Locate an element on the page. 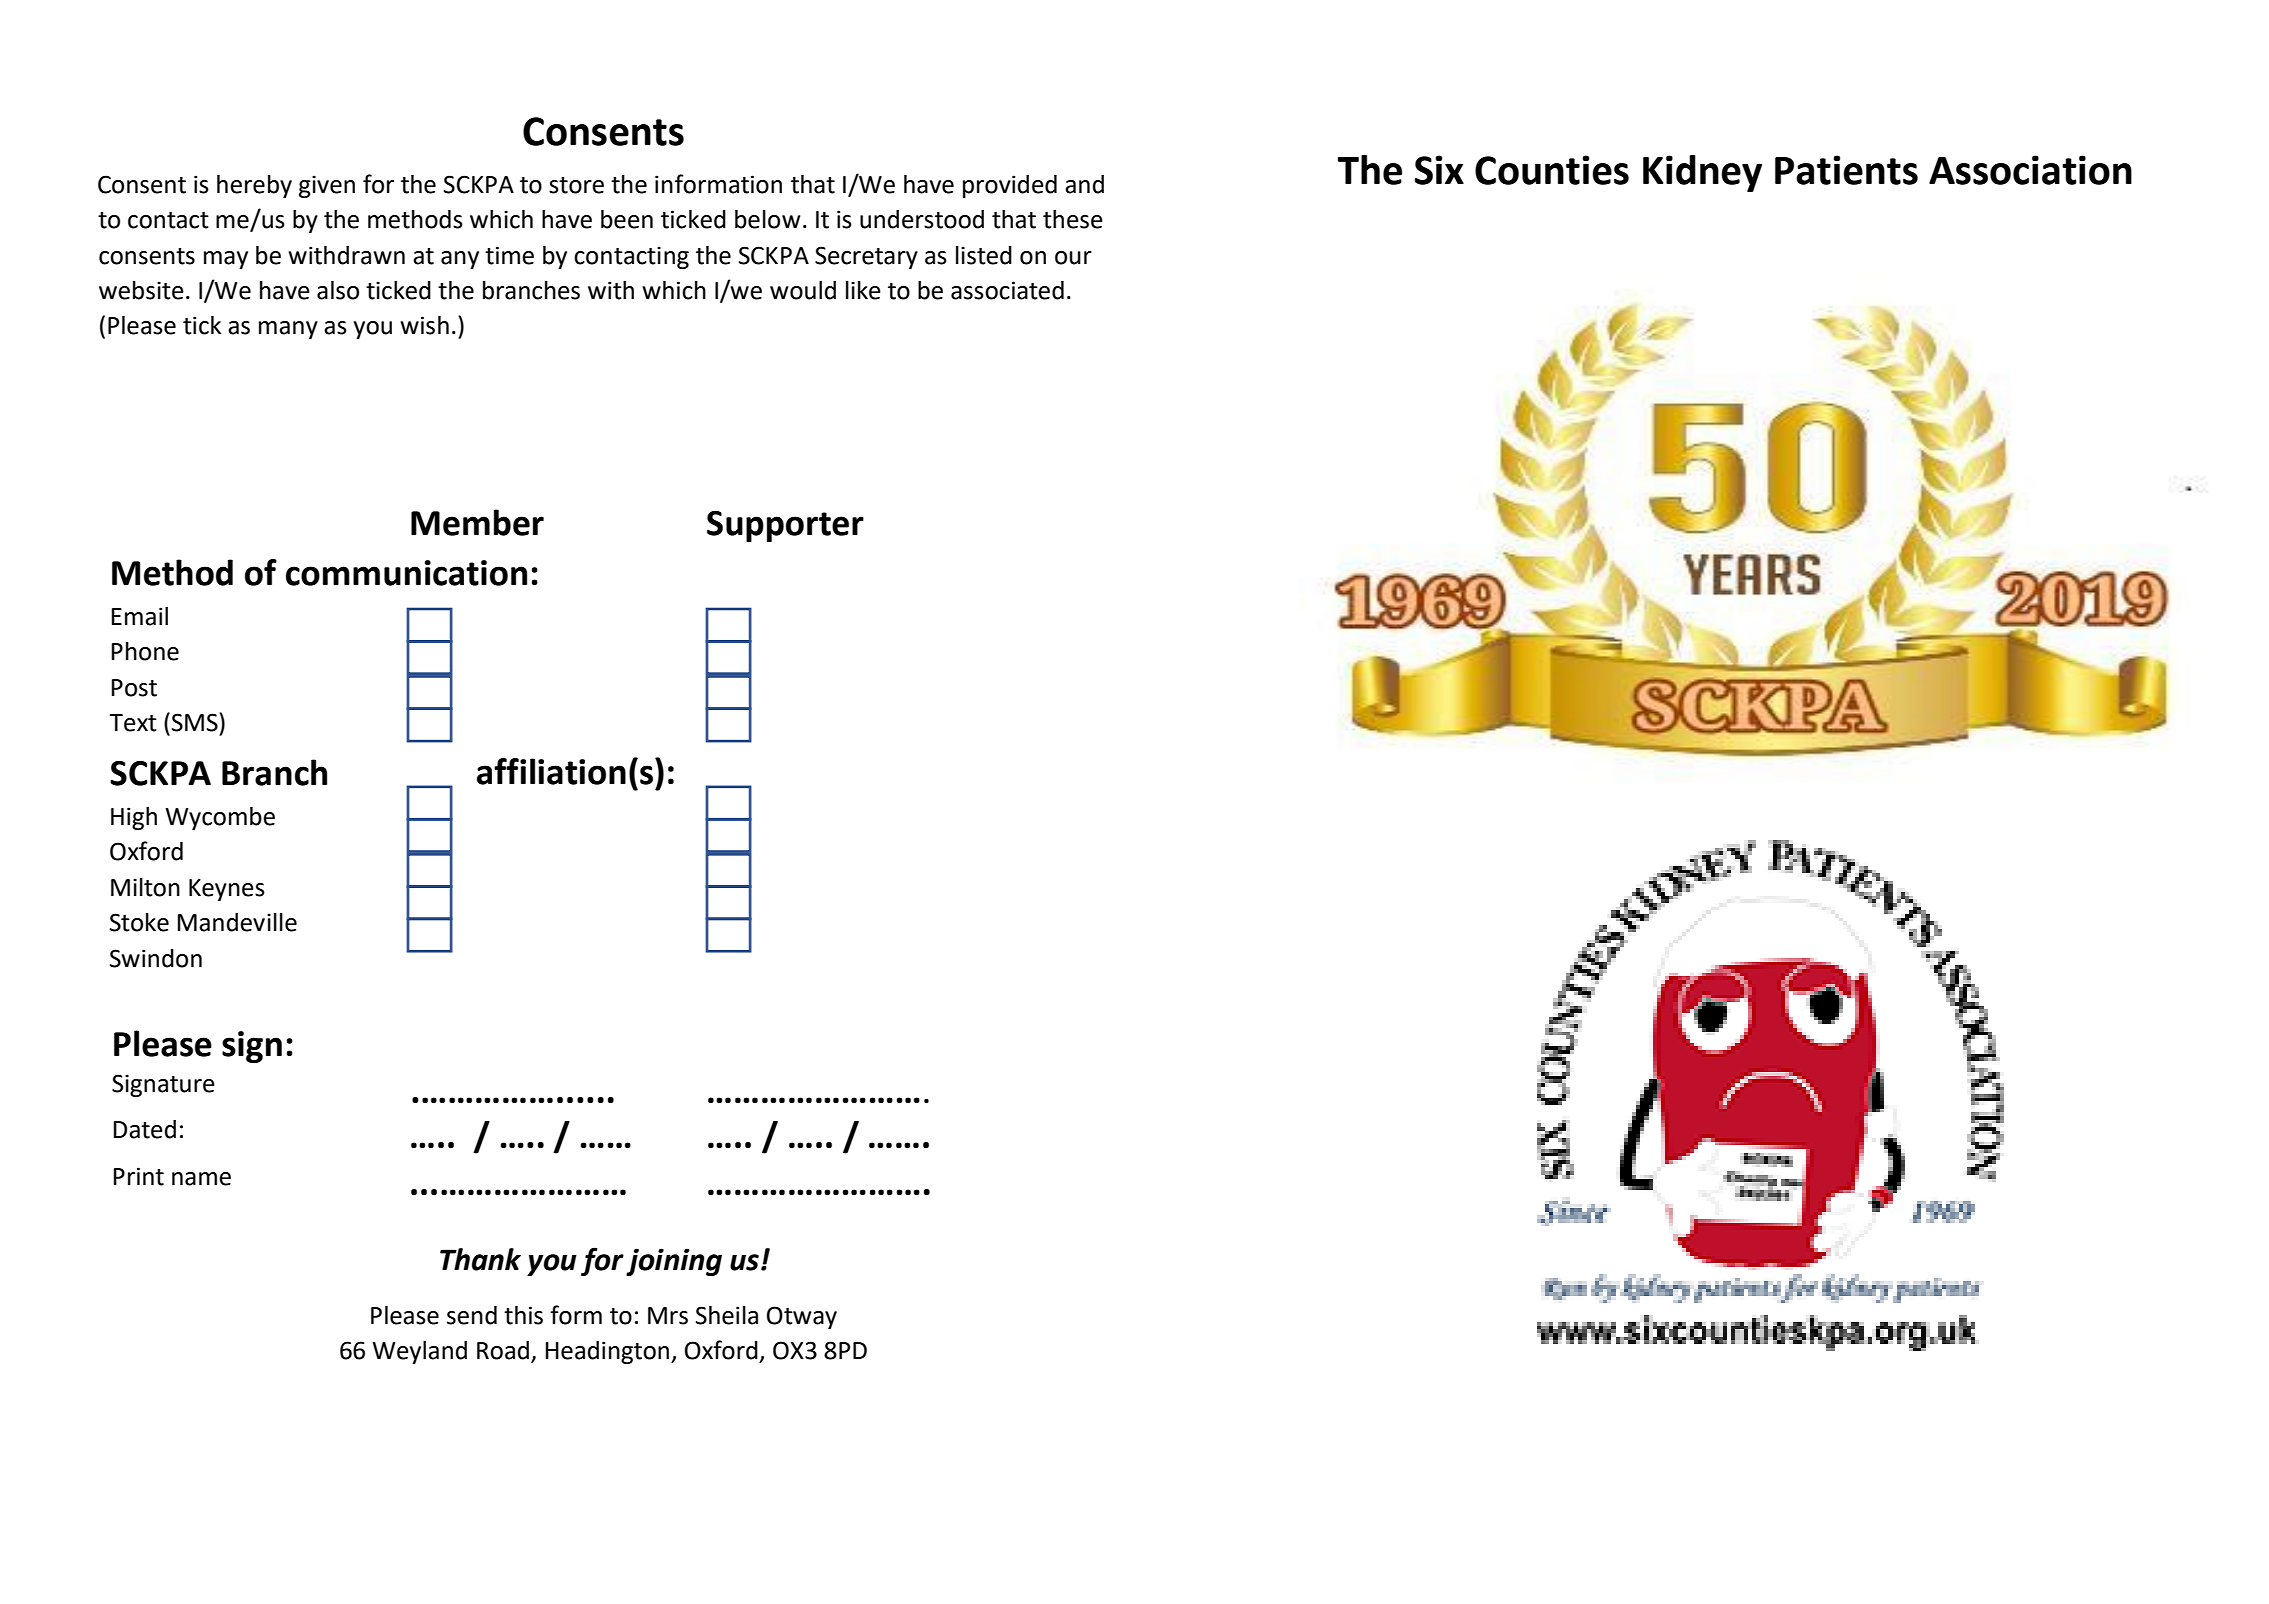 Image resolution: width=2269 pixels, height=1604 pixels. joining is located at coordinates (674, 1262).
